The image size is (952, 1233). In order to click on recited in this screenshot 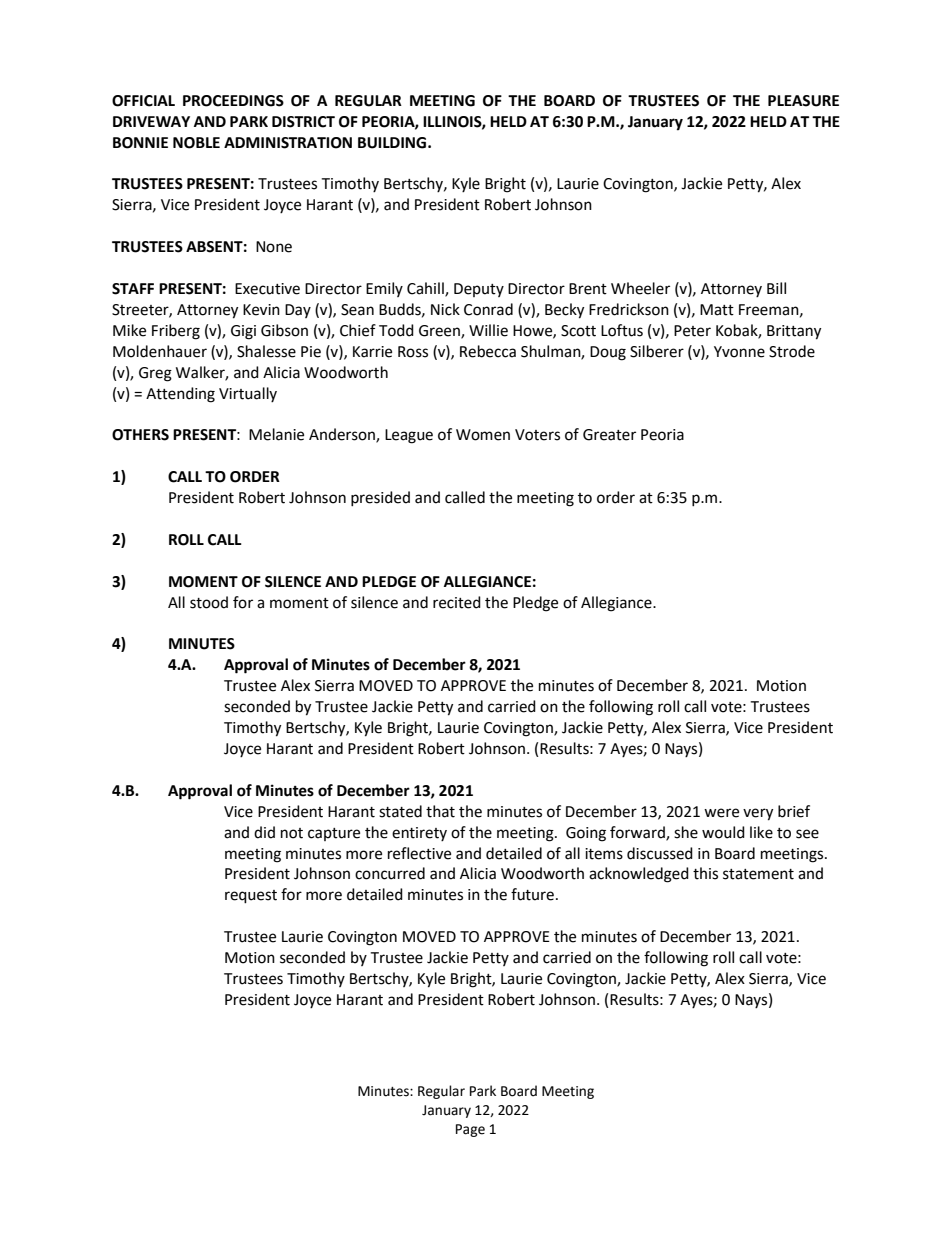, I will do `click(457, 602)`.
